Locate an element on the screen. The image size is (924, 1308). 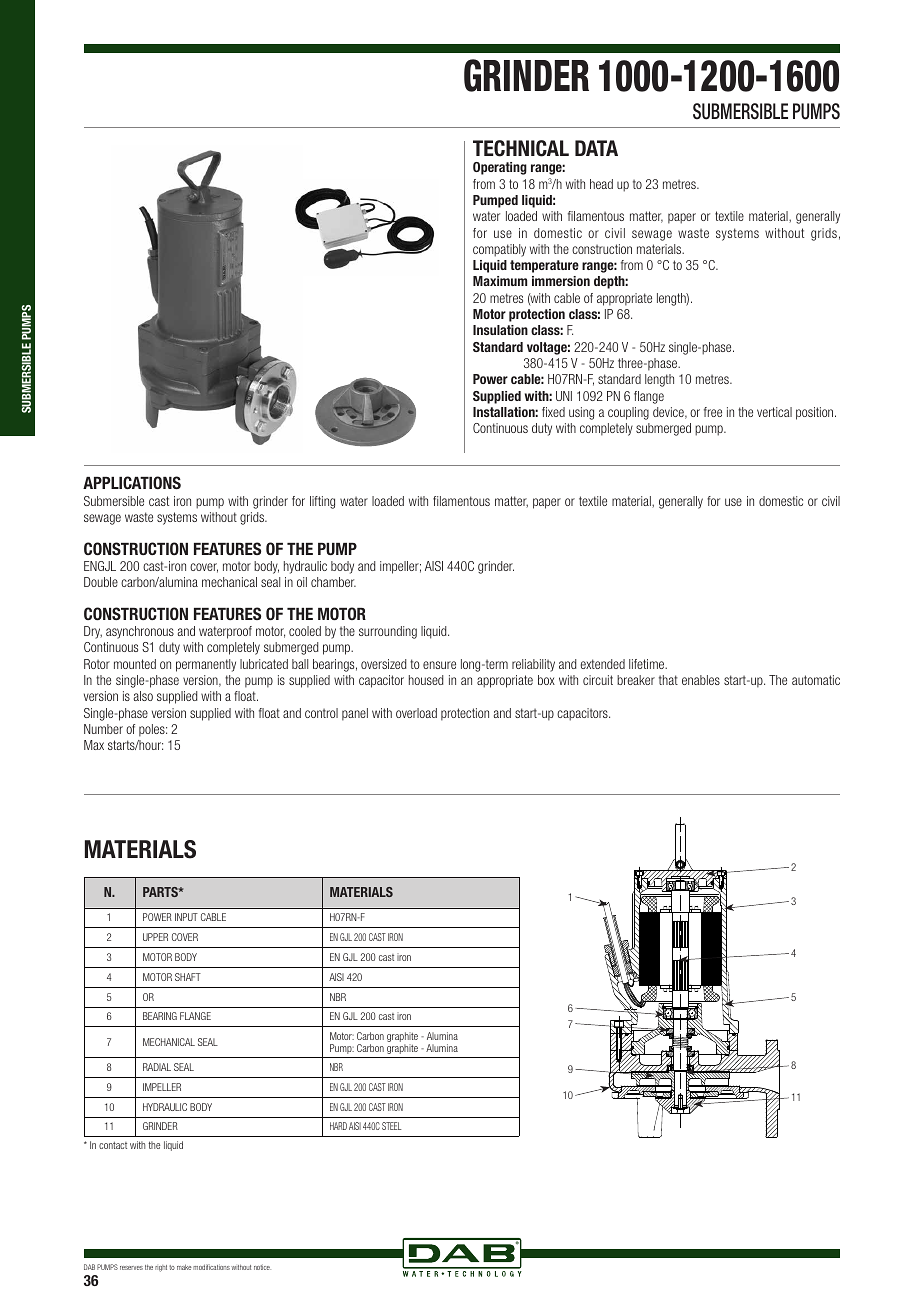
notice is located at coordinates (262, 1267).
